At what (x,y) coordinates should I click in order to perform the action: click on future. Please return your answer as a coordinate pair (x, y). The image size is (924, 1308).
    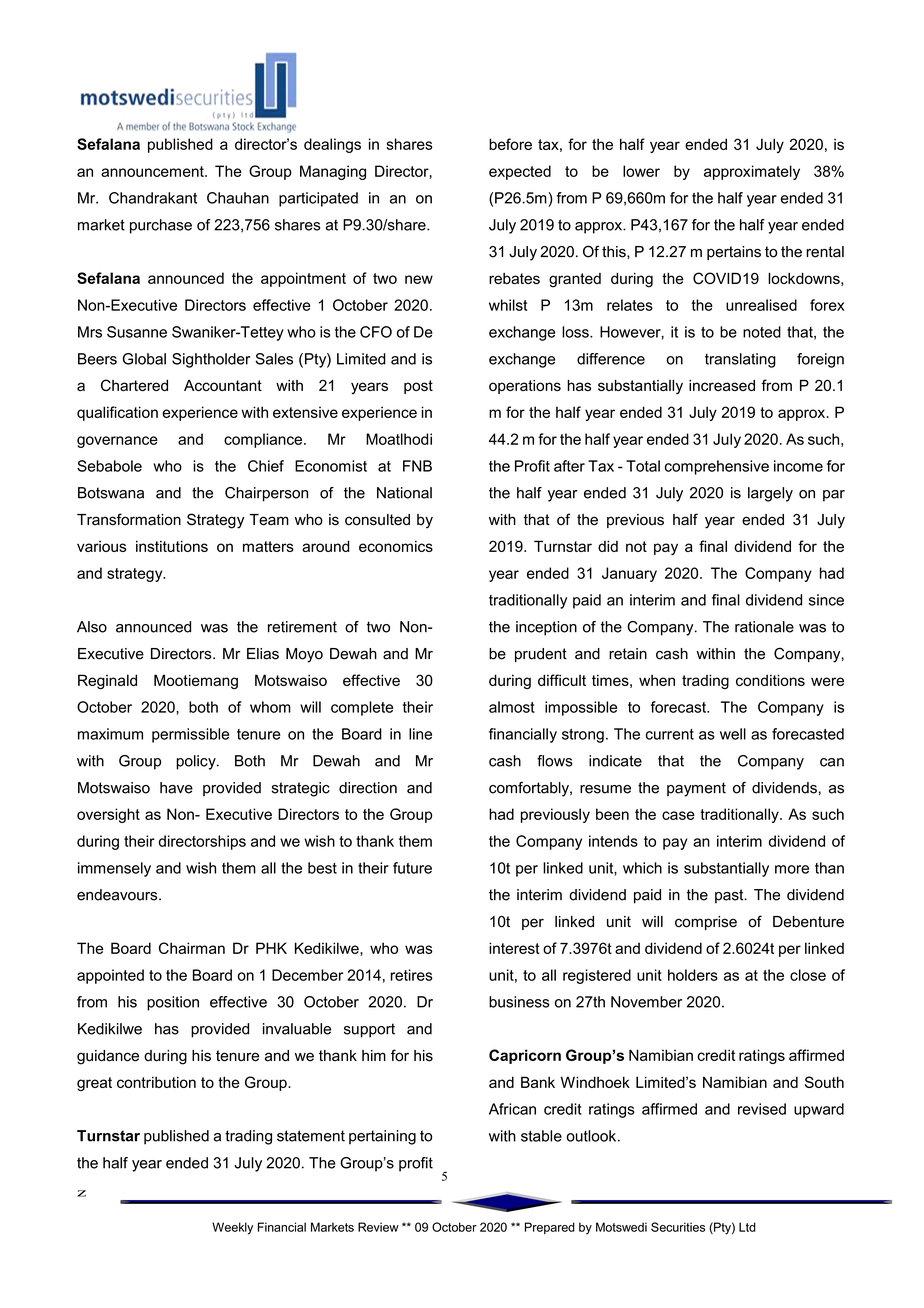
    Looking at the image, I should click on (412, 868).
